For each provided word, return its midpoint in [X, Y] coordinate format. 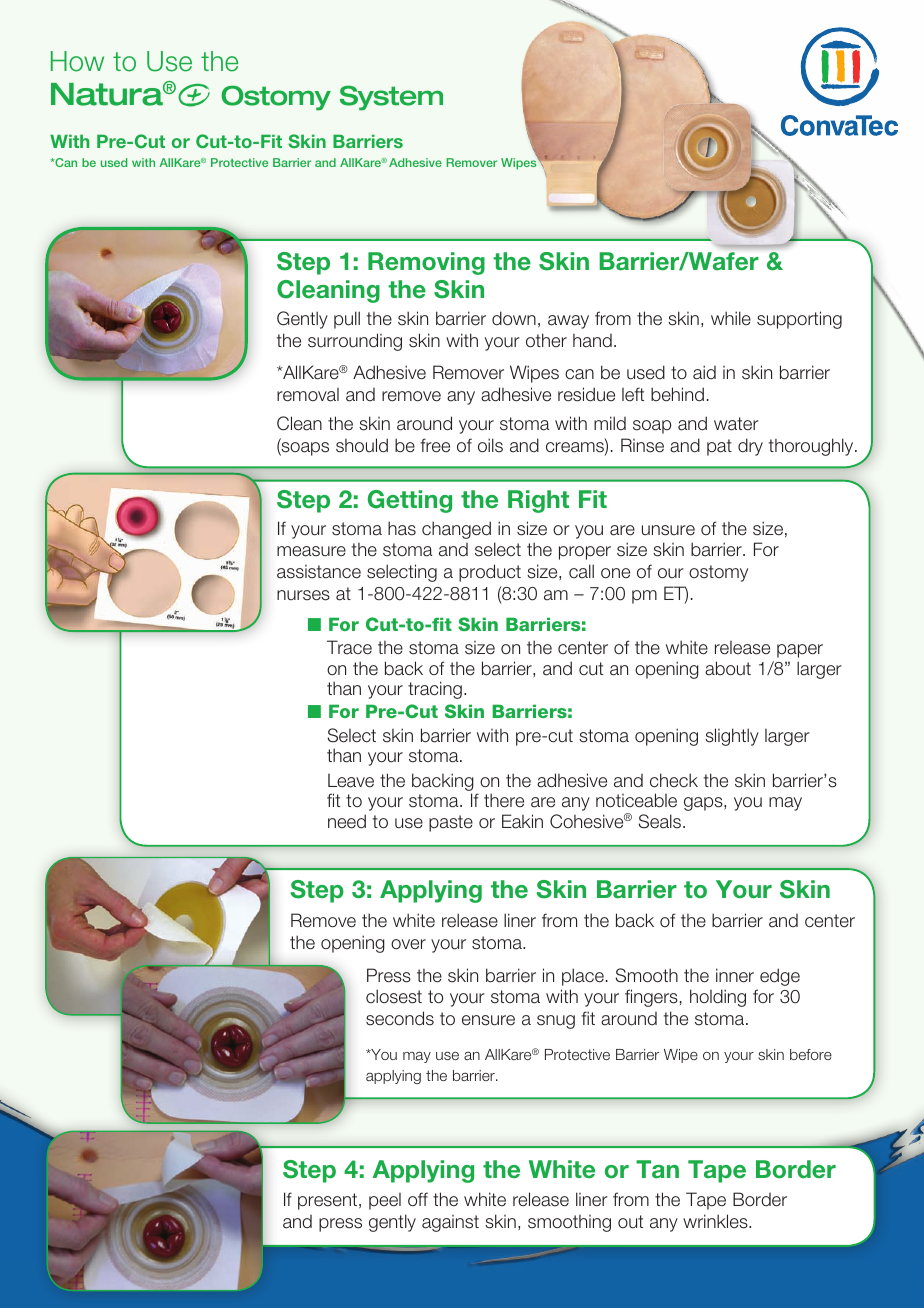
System [391, 98]
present [327, 1201]
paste [451, 823]
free [435, 445]
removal [308, 395]
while [731, 318]
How [77, 61]
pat [719, 447]
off [418, 1199]
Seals [661, 821]
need [347, 821]
